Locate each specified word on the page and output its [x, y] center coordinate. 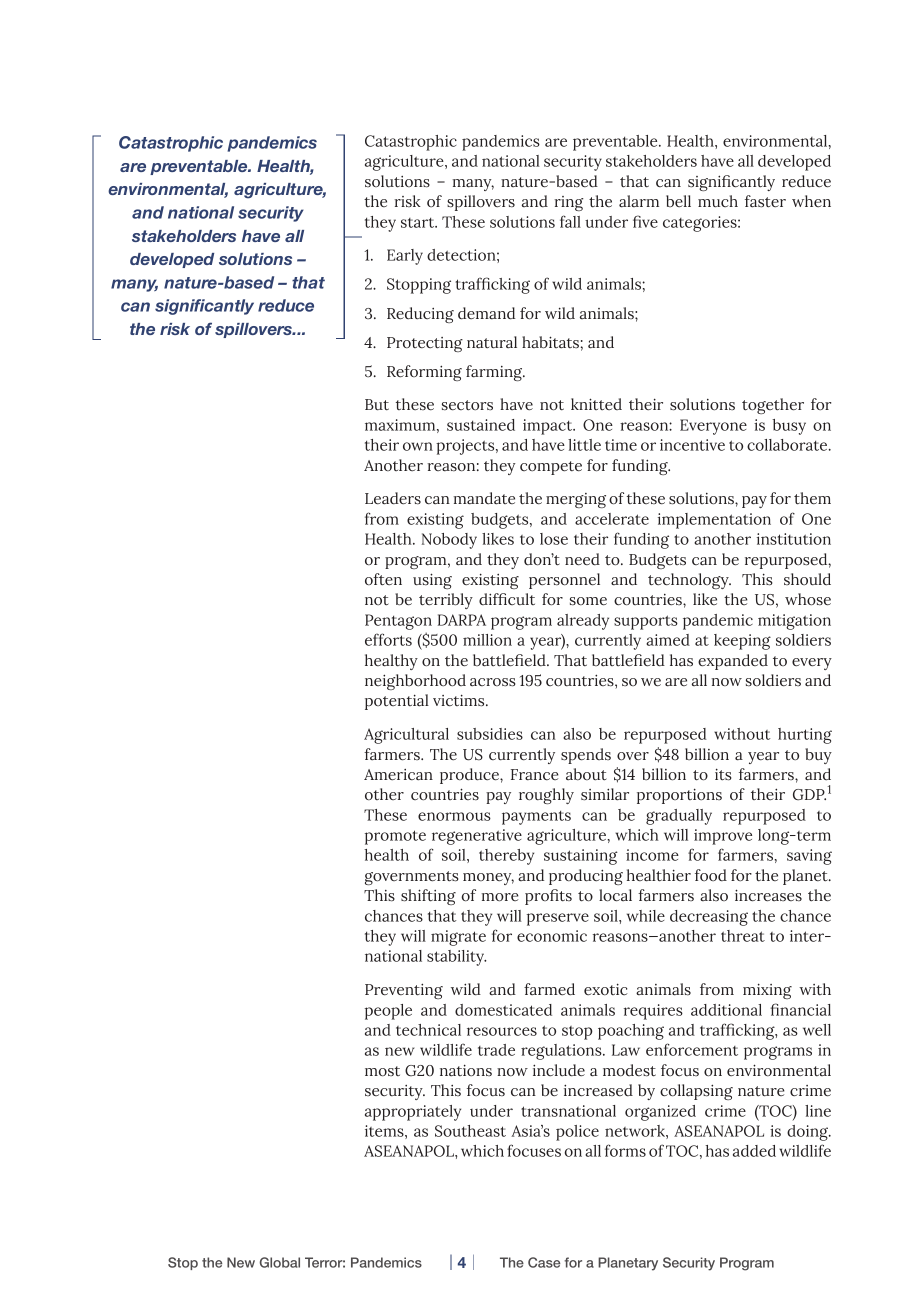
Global [280, 1262]
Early [405, 257]
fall [570, 221]
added [754, 1151]
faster [765, 201]
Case [544, 1262]
